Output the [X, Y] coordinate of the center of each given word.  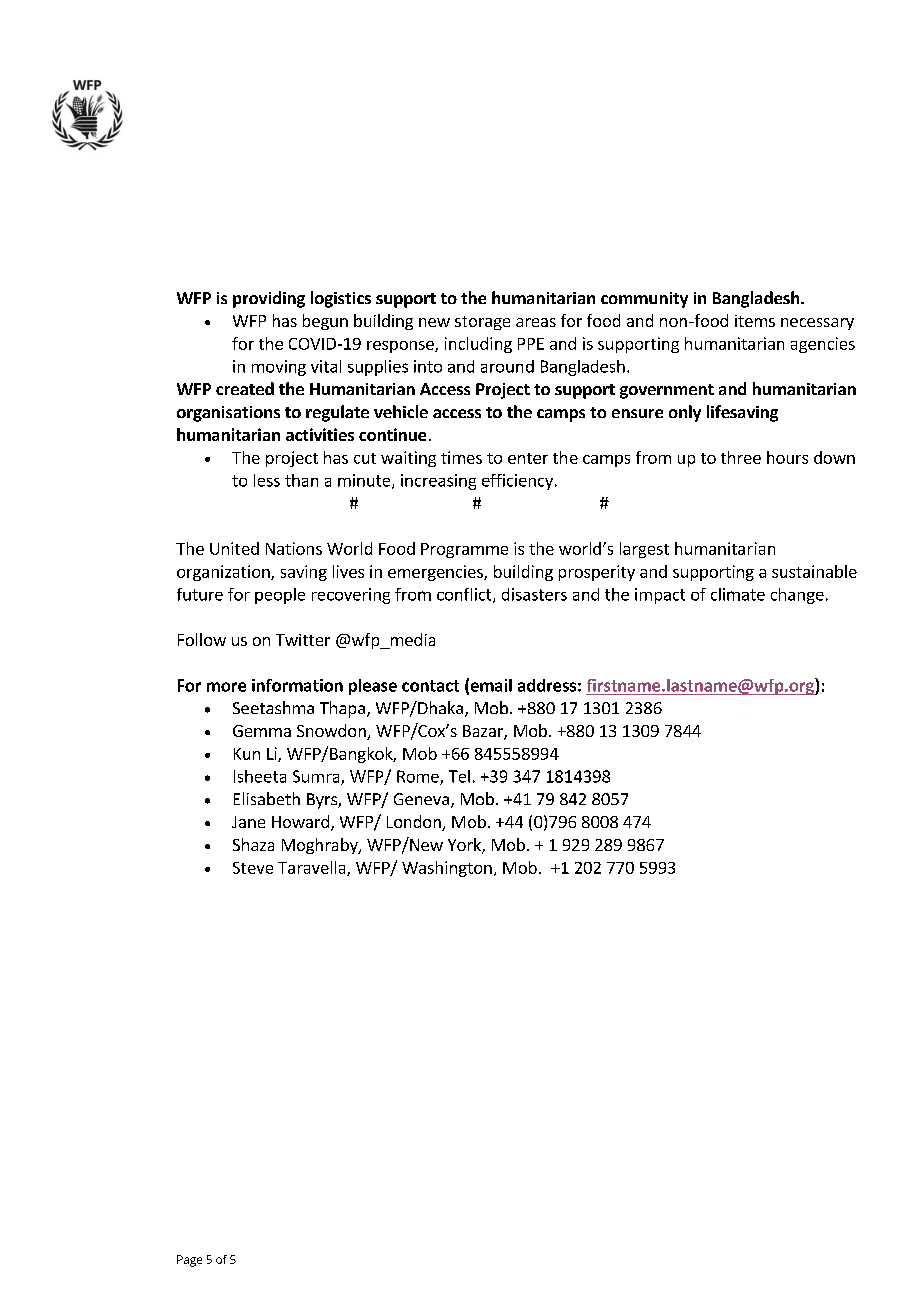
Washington [447, 869]
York [465, 846]
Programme [464, 550]
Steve [253, 868]
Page [189, 1261]
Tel [459, 776]
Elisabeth [267, 798]
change [797, 596]
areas [536, 322]
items [755, 321]
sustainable [814, 571]
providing [269, 299]
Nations [294, 548]
